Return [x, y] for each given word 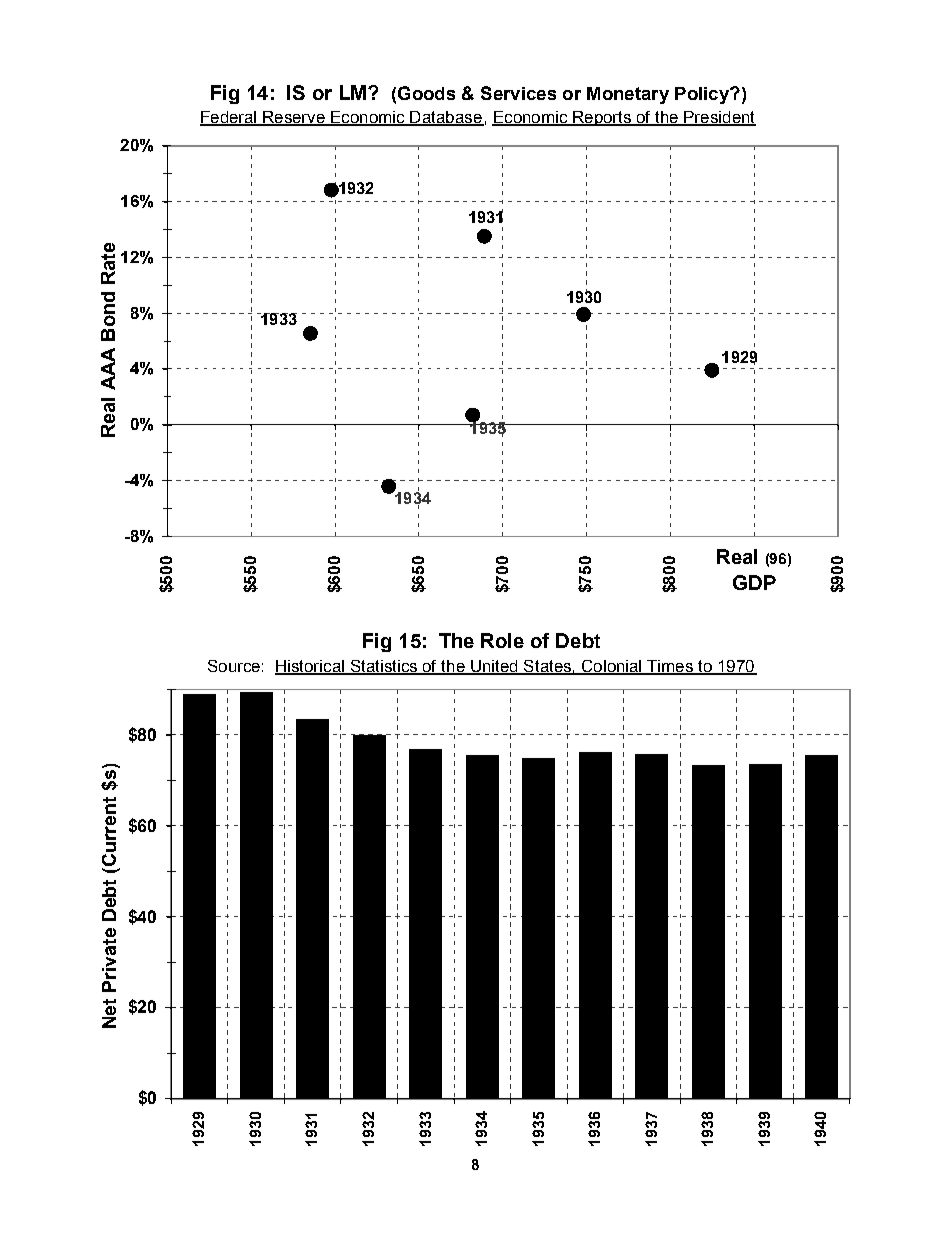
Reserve [294, 118]
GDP [754, 582]
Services [518, 93]
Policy [703, 95]
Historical [310, 667]
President [719, 118]
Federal [229, 118]
